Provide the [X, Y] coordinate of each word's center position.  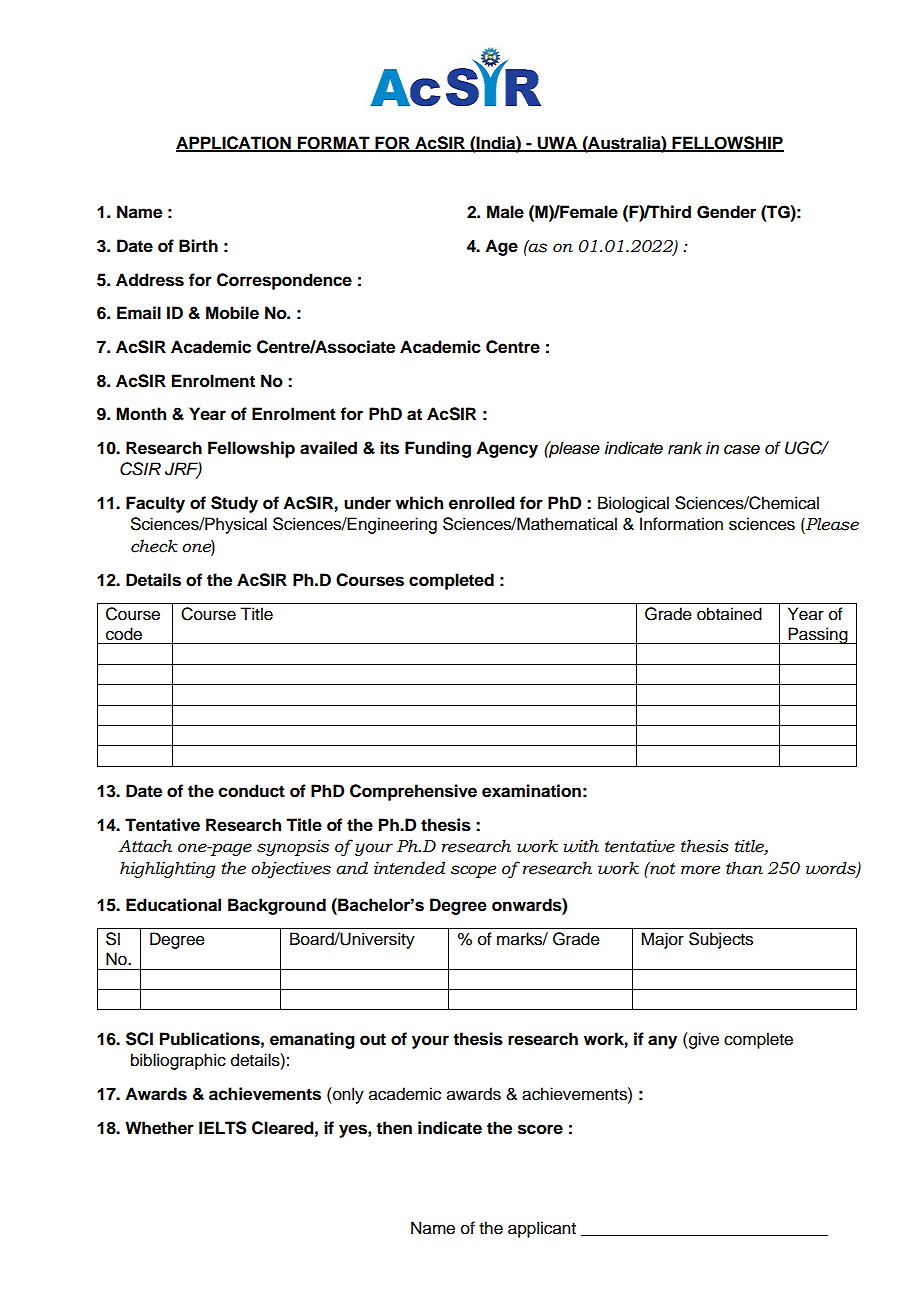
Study [234, 504]
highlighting [168, 869]
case [742, 449]
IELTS [223, 1128]
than [744, 868]
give [703, 1040]
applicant [542, 1229]
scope [473, 871]
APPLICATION [234, 143]
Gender [726, 212]
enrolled [482, 503]
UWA [557, 143]
